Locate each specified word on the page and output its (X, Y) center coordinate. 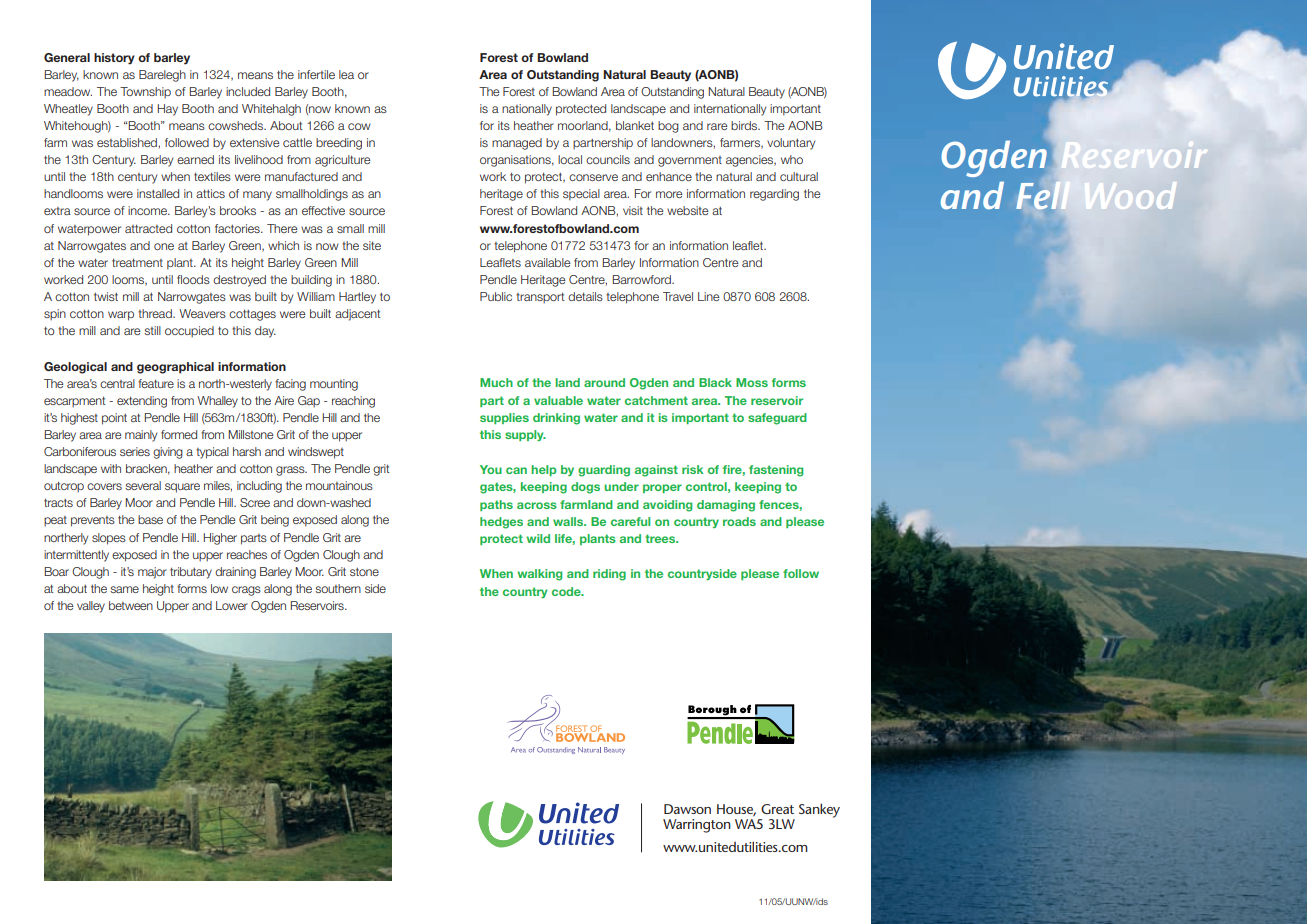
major (152, 573)
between (131, 605)
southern (338, 588)
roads (739, 521)
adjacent (358, 315)
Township (145, 92)
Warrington (697, 826)
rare (717, 126)
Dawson (687, 809)
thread (156, 313)
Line (709, 296)
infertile (316, 74)
